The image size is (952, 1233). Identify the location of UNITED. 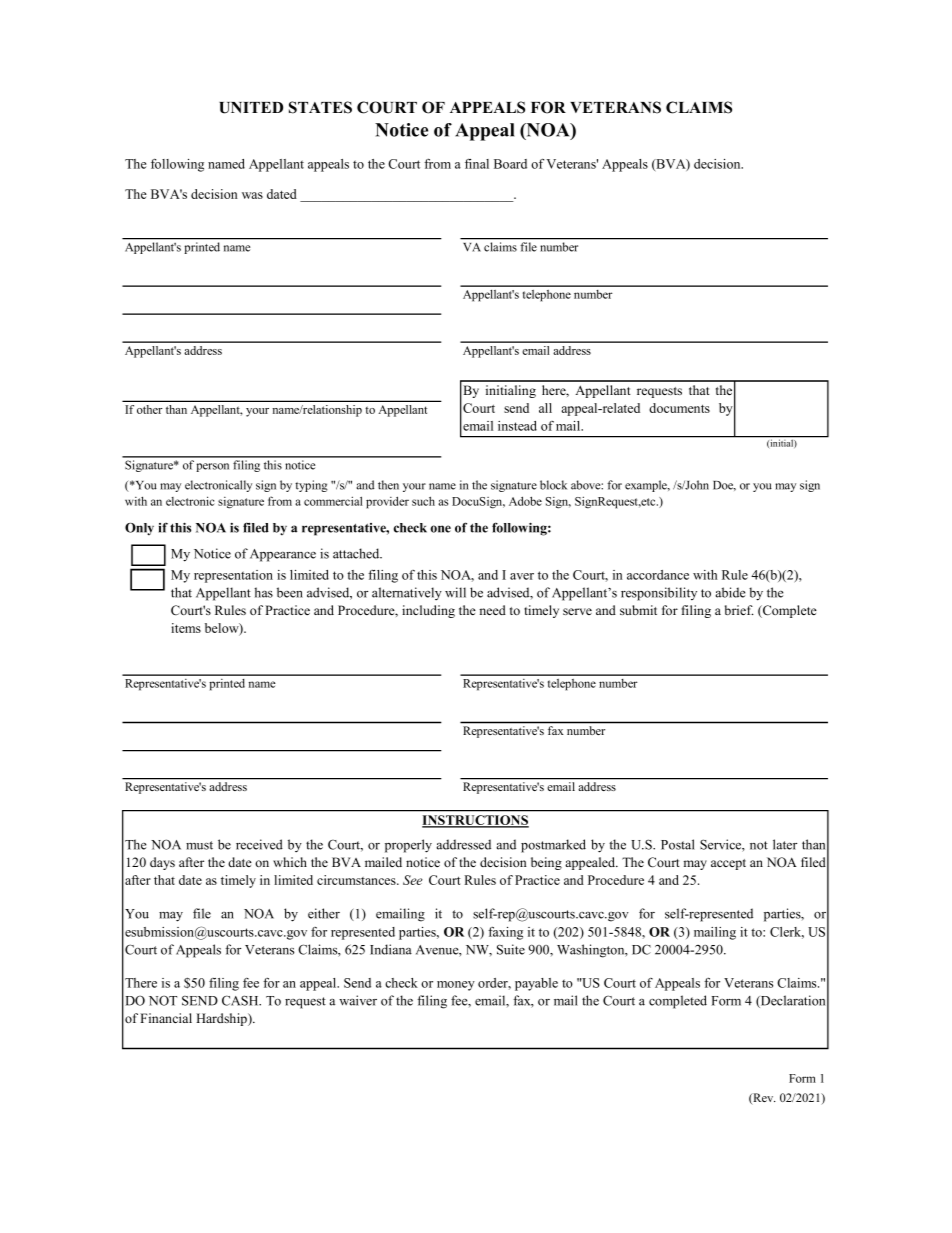
(251, 108).
